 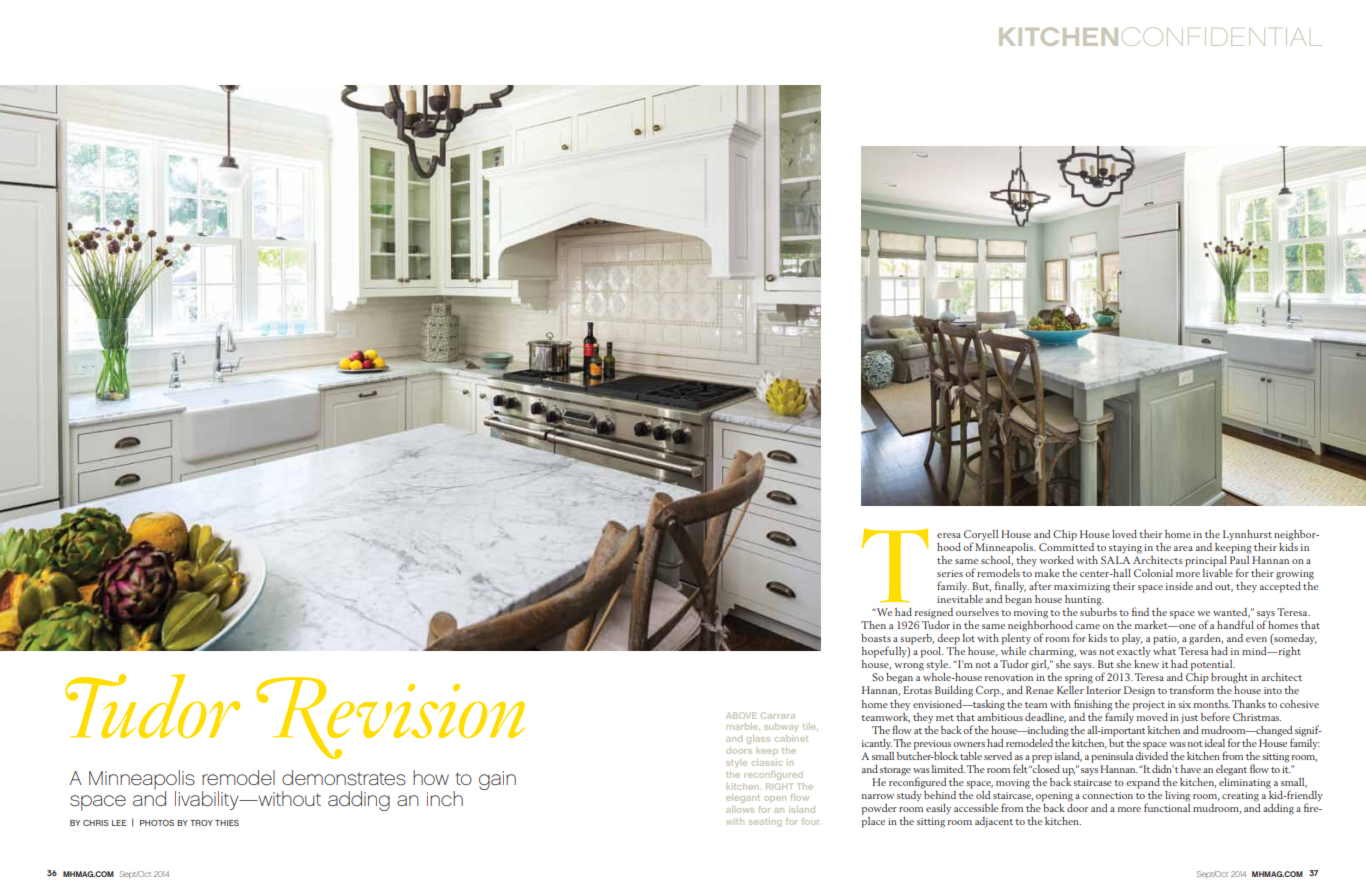 What do you see at coordinates (391, 718) in the document?
I see `Revision` at bounding box center [391, 718].
